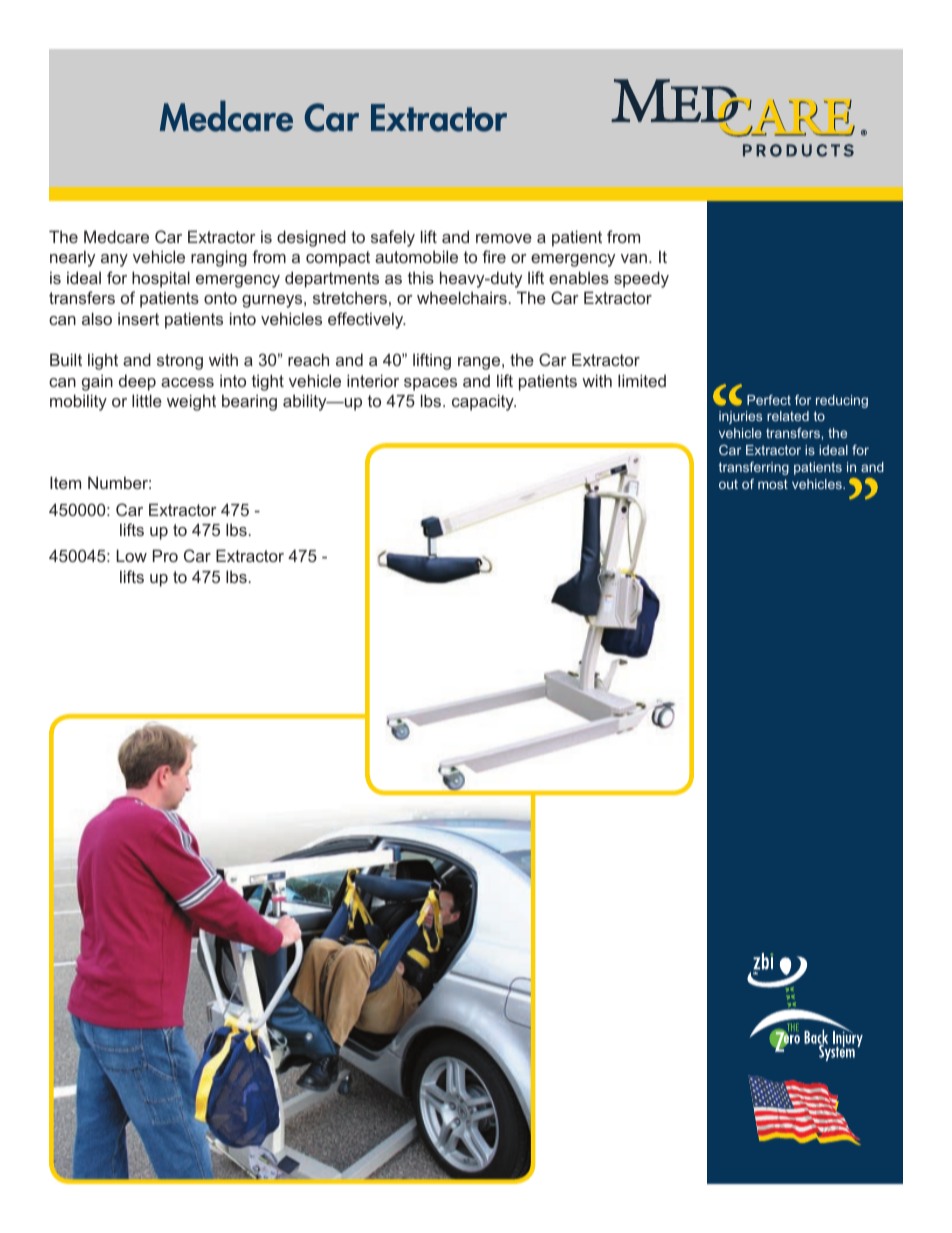 The width and height of the document is (952, 1233). I want to click on Item, so click(65, 482).
